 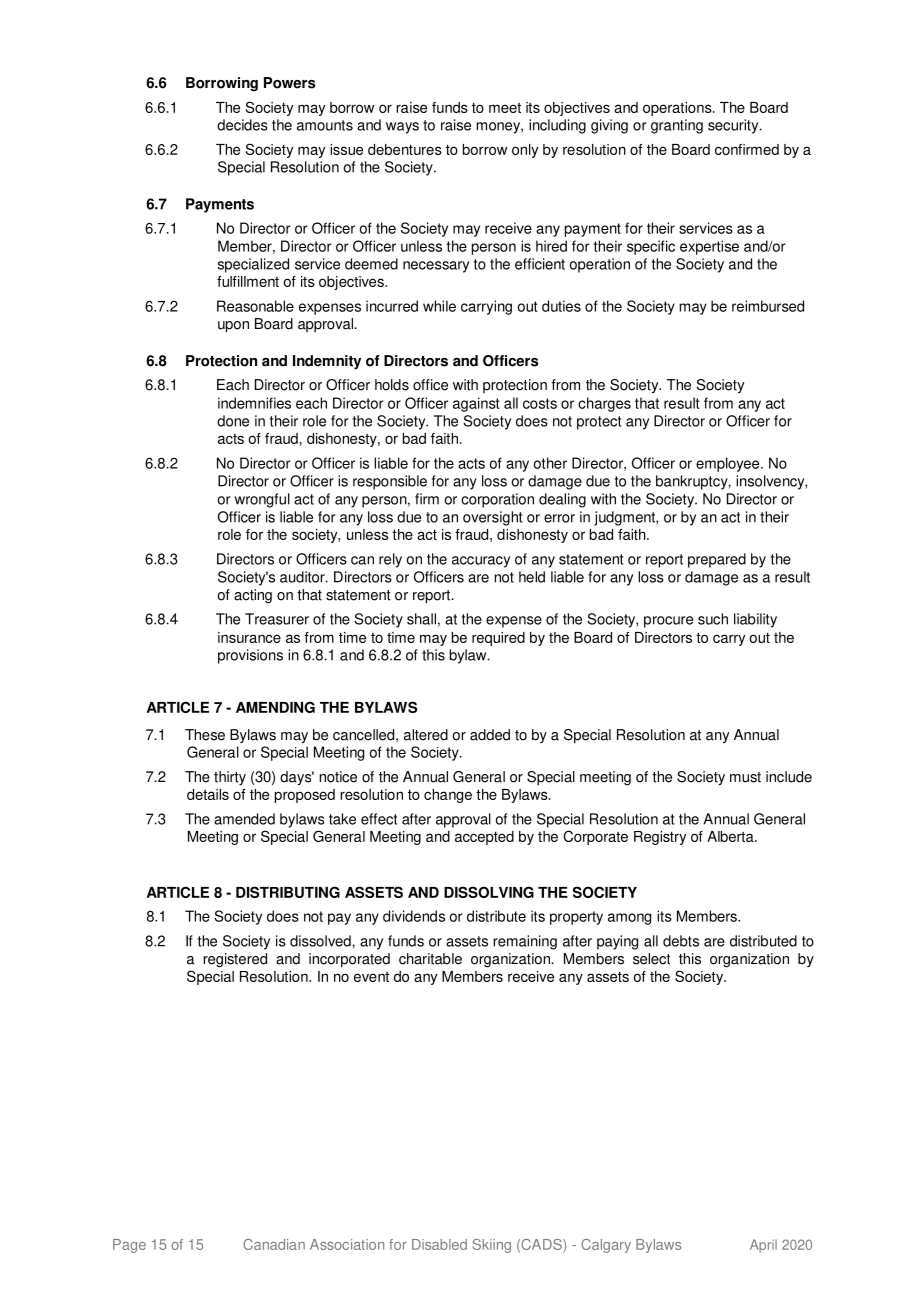 What do you see at coordinates (235, 960) in the document?
I see `registered` at bounding box center [235, 960].
